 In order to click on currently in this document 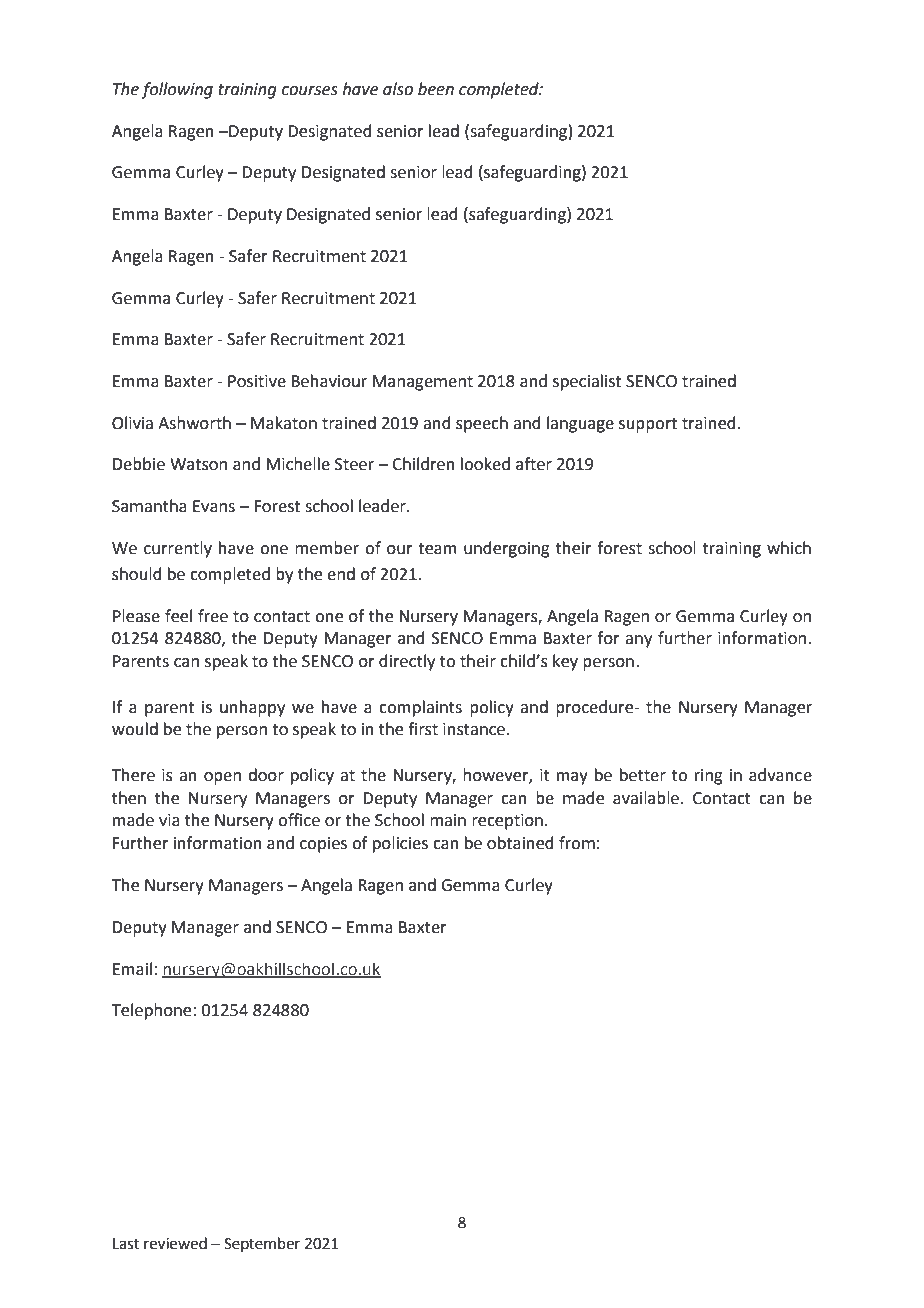, I will do `click(178, 549)`.
